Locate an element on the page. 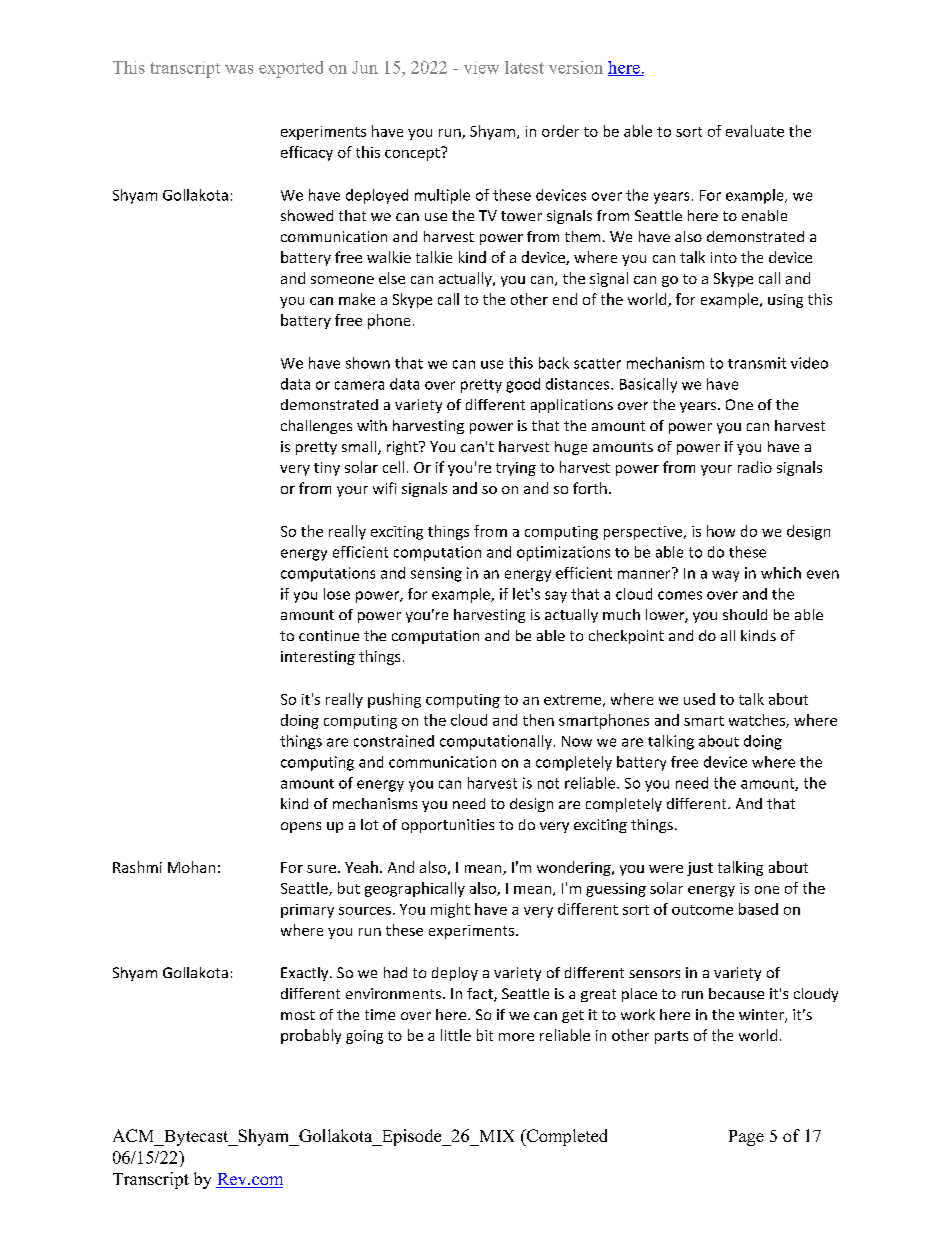 The height and width of the image is (1233, 952). evaluate is located at coordinates (755, 131).
